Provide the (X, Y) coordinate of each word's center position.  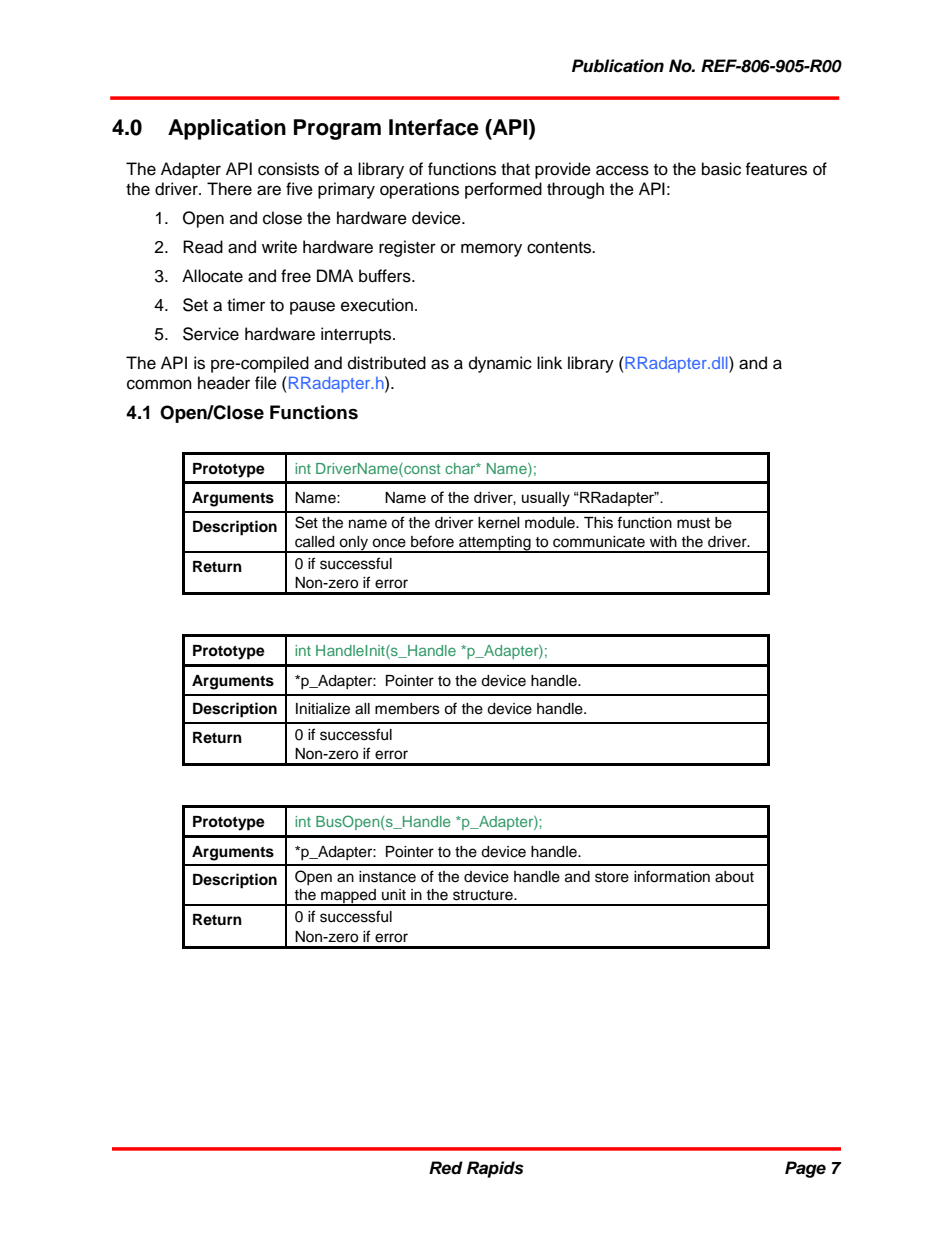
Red (446, 1168)
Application (227, 129)
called (314, 542)
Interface (434, 127)
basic (721, 169)
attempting (495, 544)
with (663, 541)
